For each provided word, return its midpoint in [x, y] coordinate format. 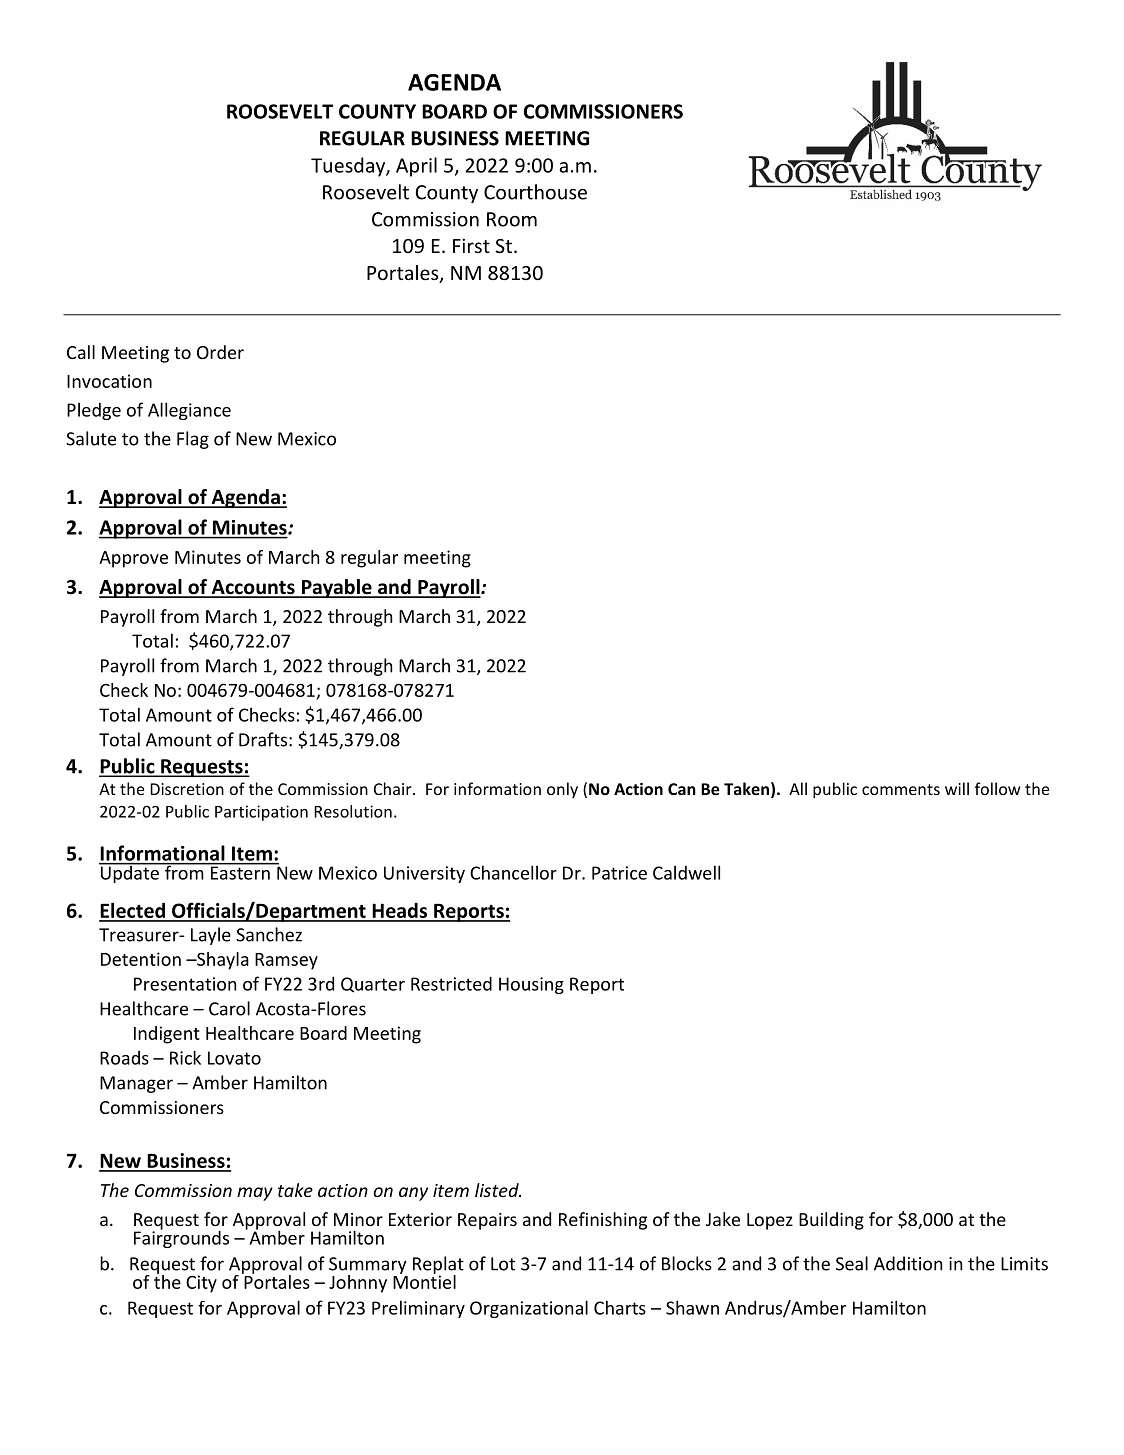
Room [512, 219]
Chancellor [513, 872]
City [201, 1284]
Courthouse [535, 192]
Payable [336, 588]
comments [901, 789]
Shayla [222, 961]
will [957, 788]
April [416, 167]
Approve [133, 559]
